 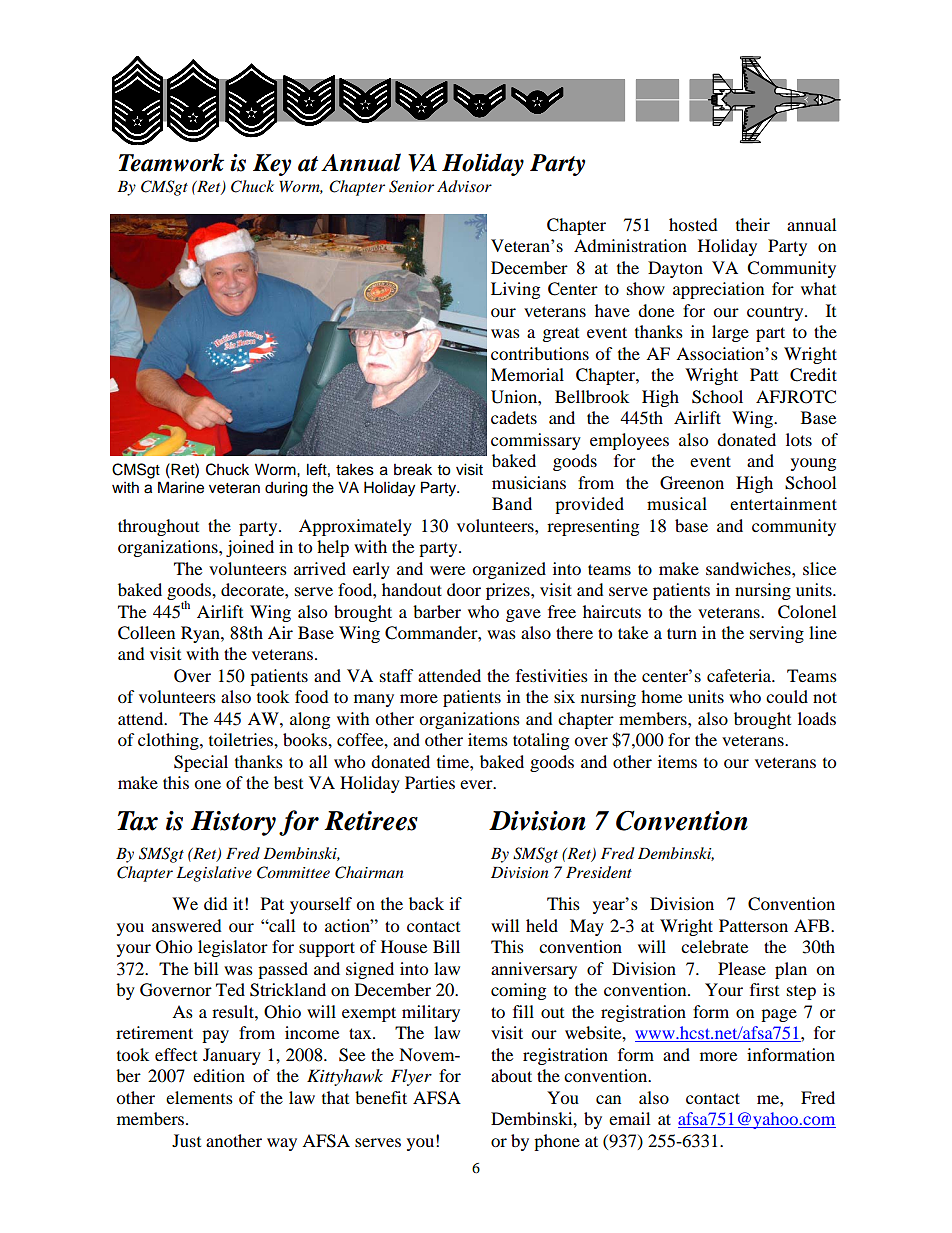 I want to click on lots, so click(x=799, y=439).
